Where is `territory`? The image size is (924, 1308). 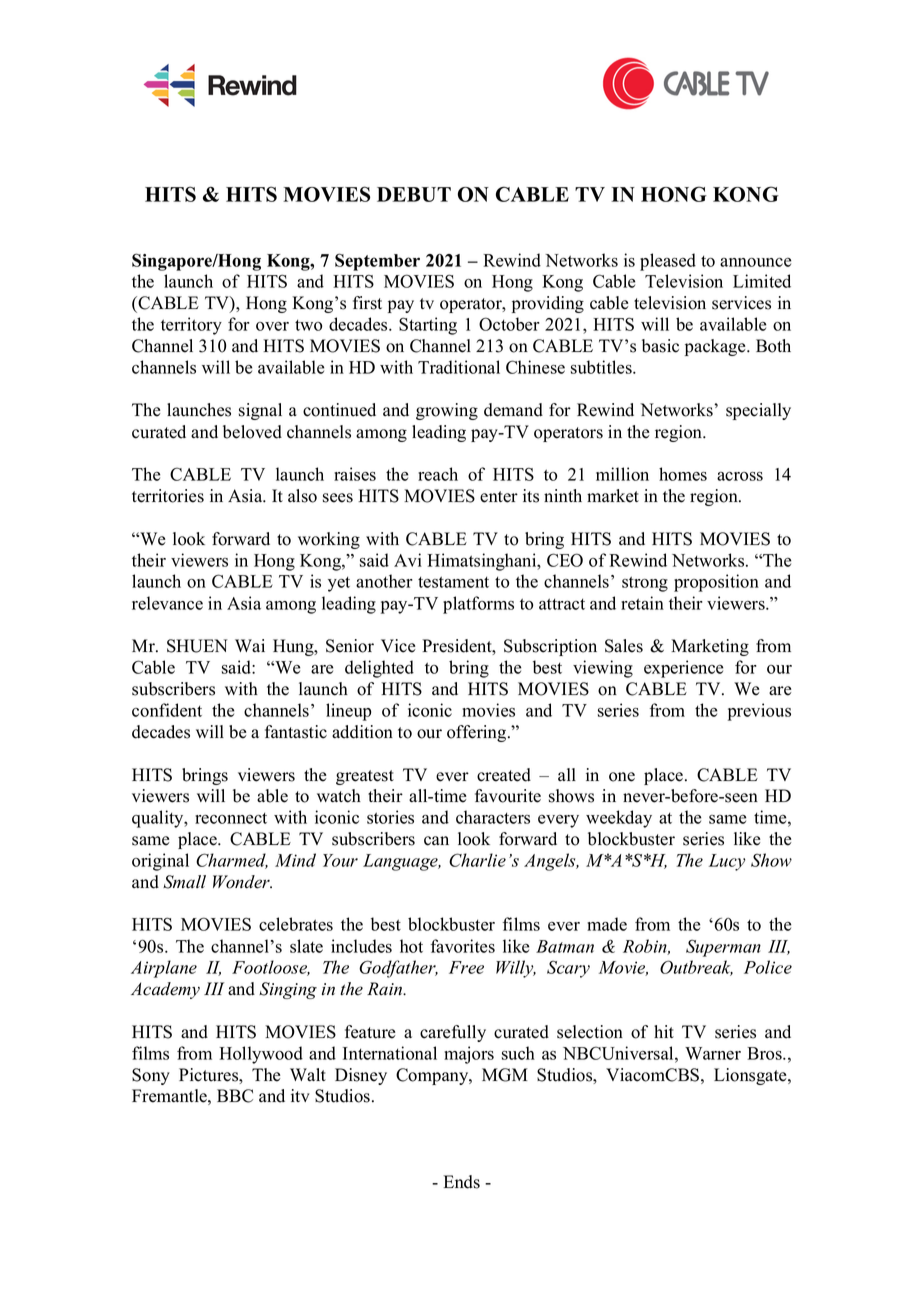 territory is located at coordinates (191, 326).
